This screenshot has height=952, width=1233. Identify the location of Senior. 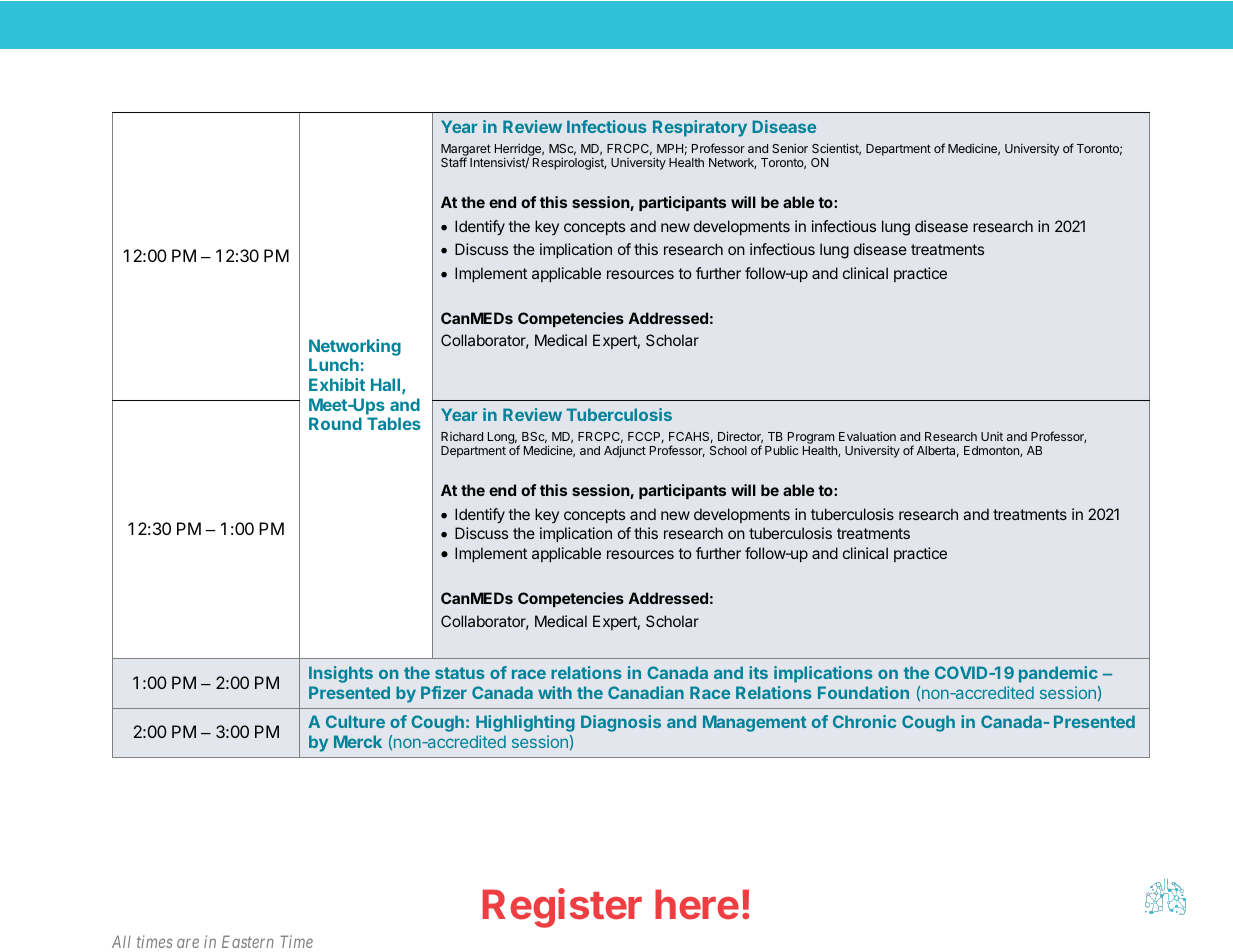
(790, 148).
